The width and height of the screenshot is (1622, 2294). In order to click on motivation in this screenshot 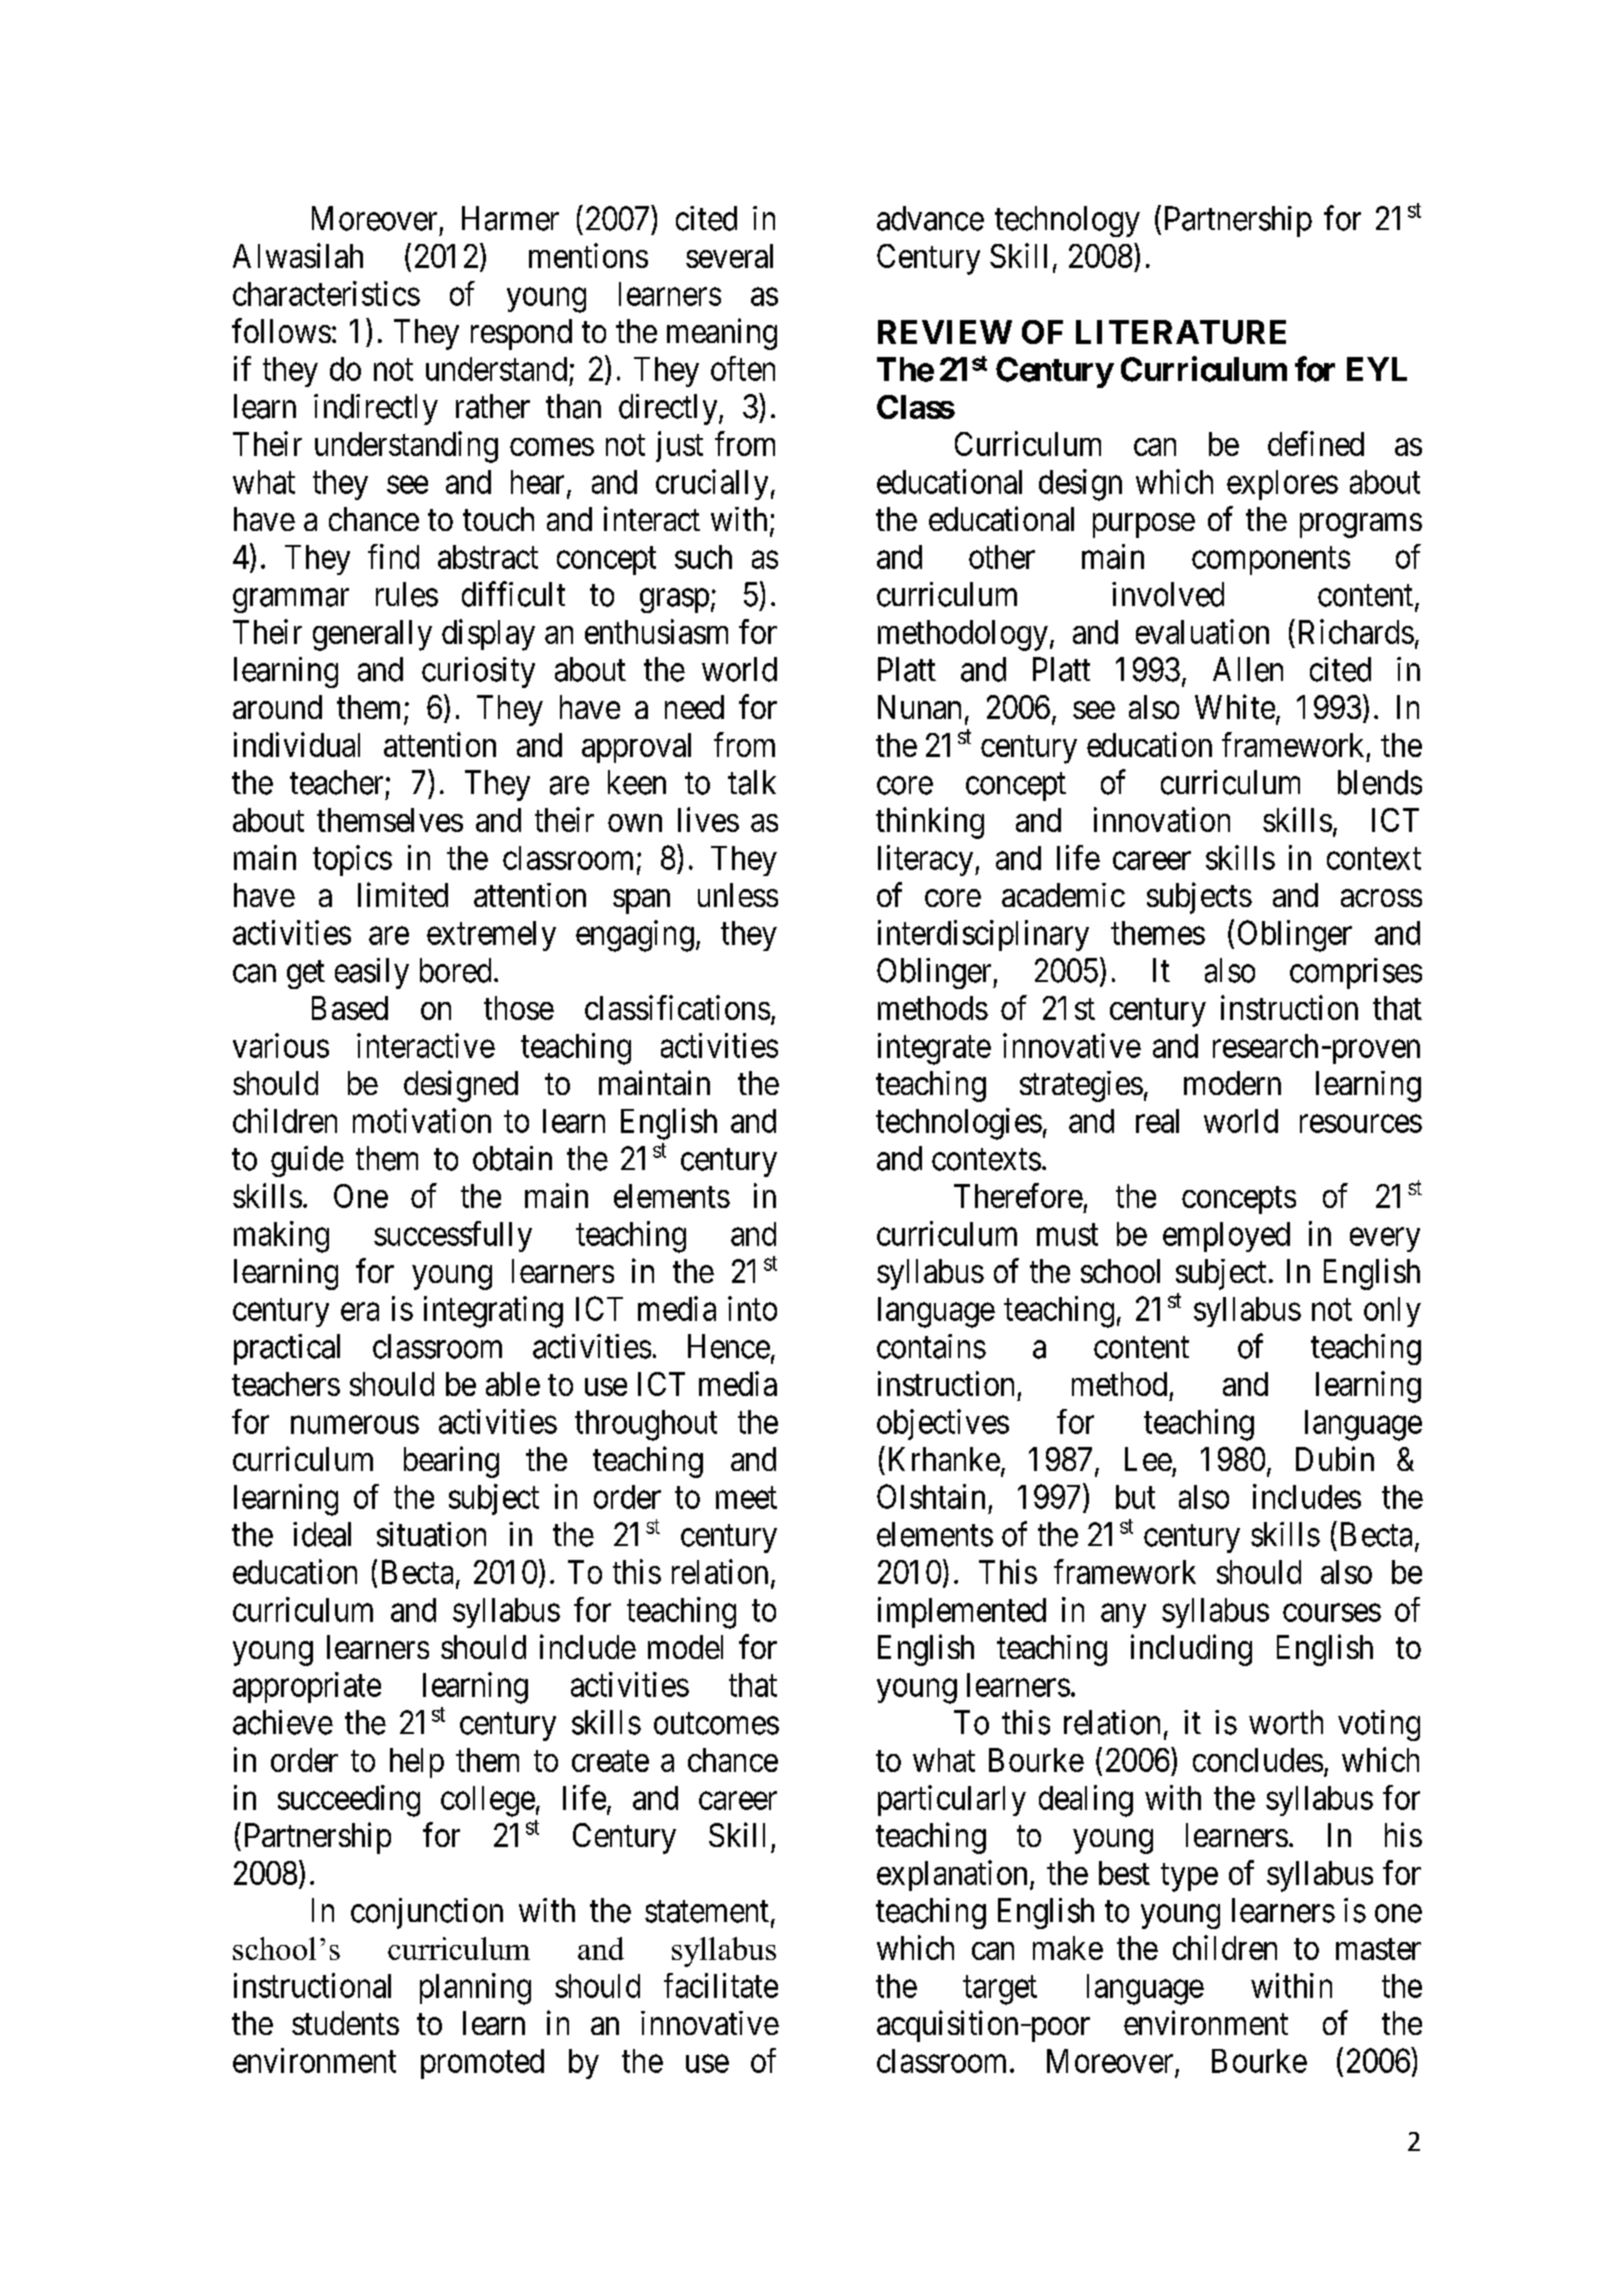, I will do `click(422, 1120)`.
